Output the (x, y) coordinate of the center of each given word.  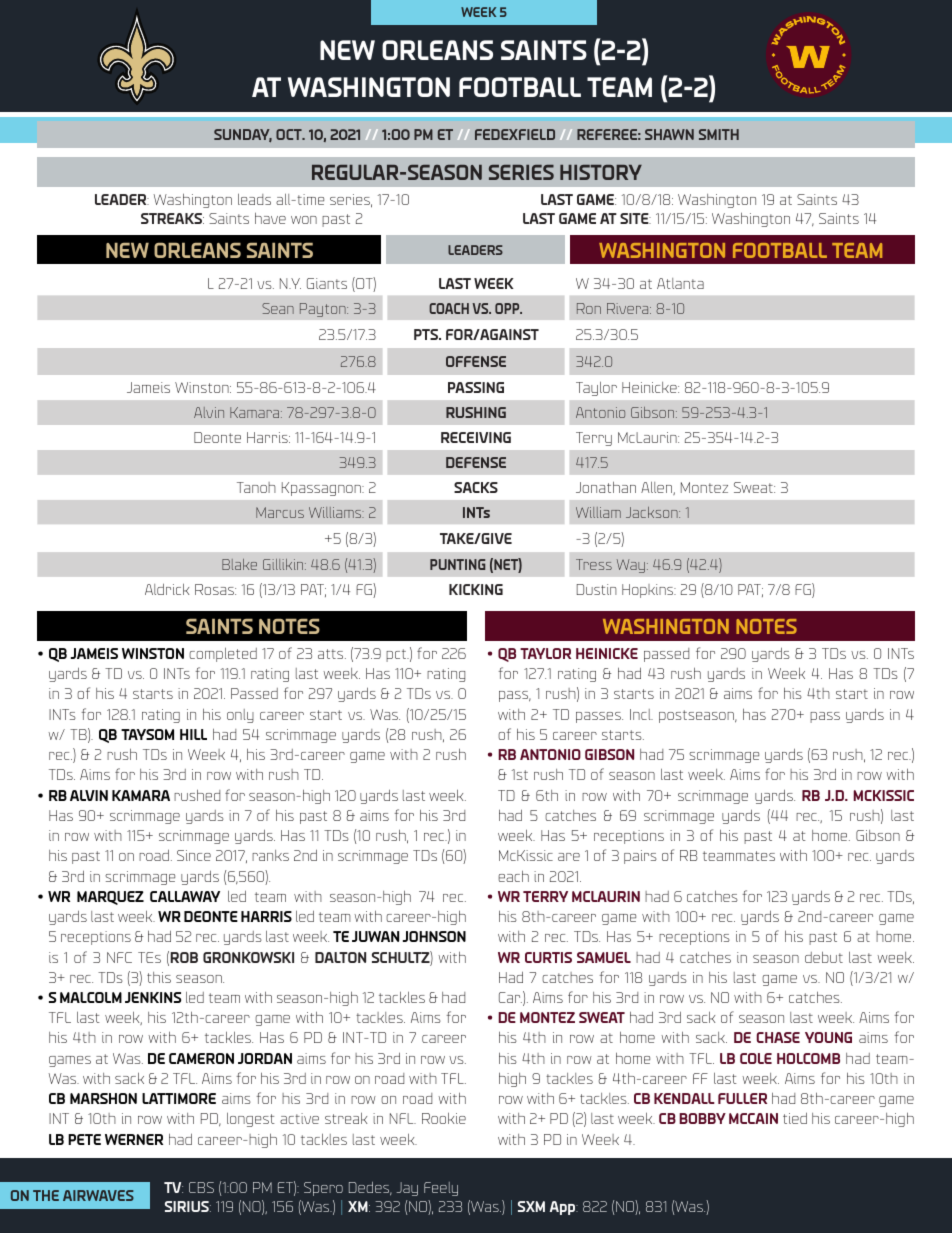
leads (254, 199)
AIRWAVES (98, 1195)
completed (223, 655)
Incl (641, 714)
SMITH (719, 134)
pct (397, 655)
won (304, 220)
